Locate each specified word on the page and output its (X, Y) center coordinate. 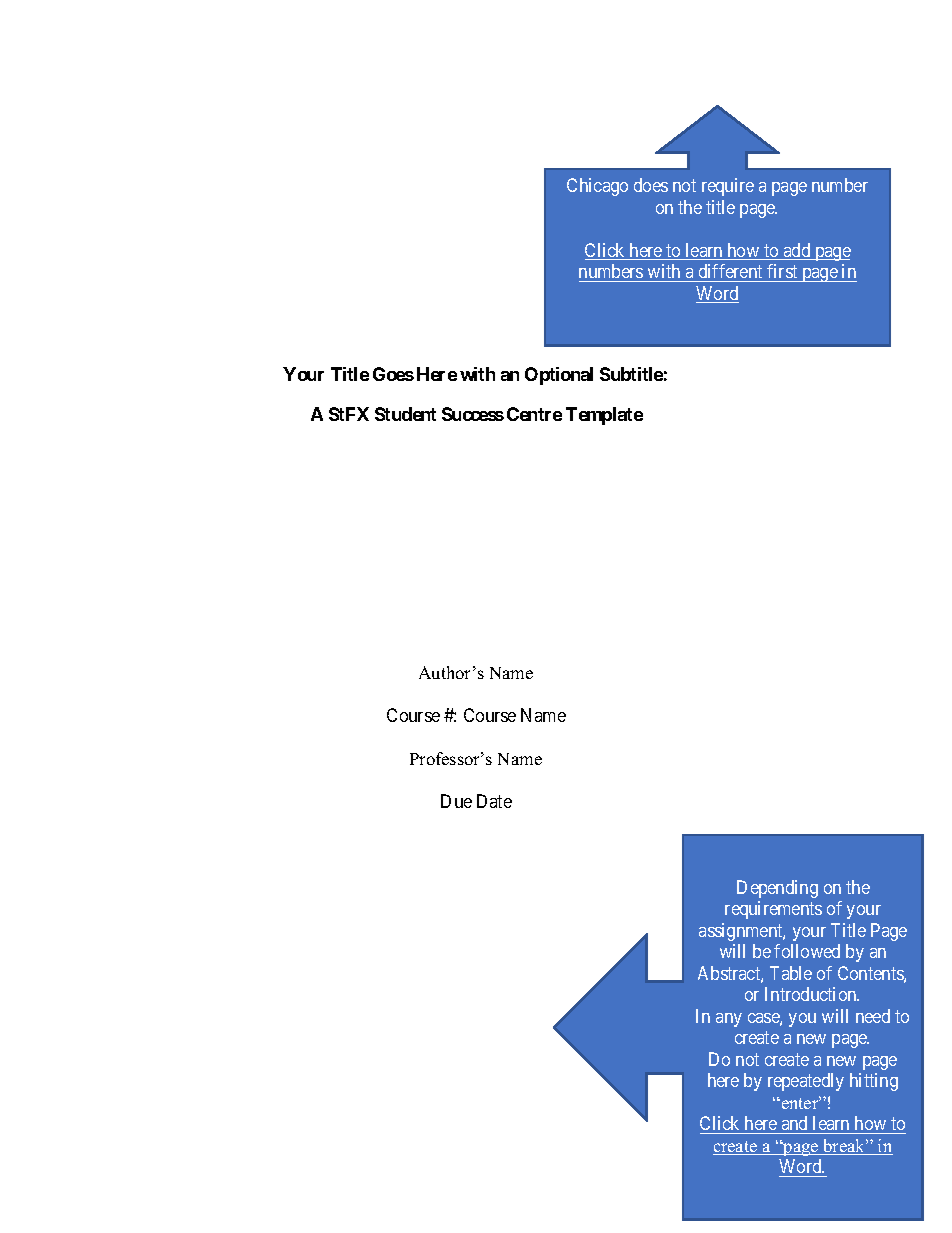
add (797, 251)
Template (604, 416)
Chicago (597, 187)
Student (405, 414)
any (729, 1020)
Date (494, 801)
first (782, 271)
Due (456, 801)
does (651, 185)
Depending (777, 889)
